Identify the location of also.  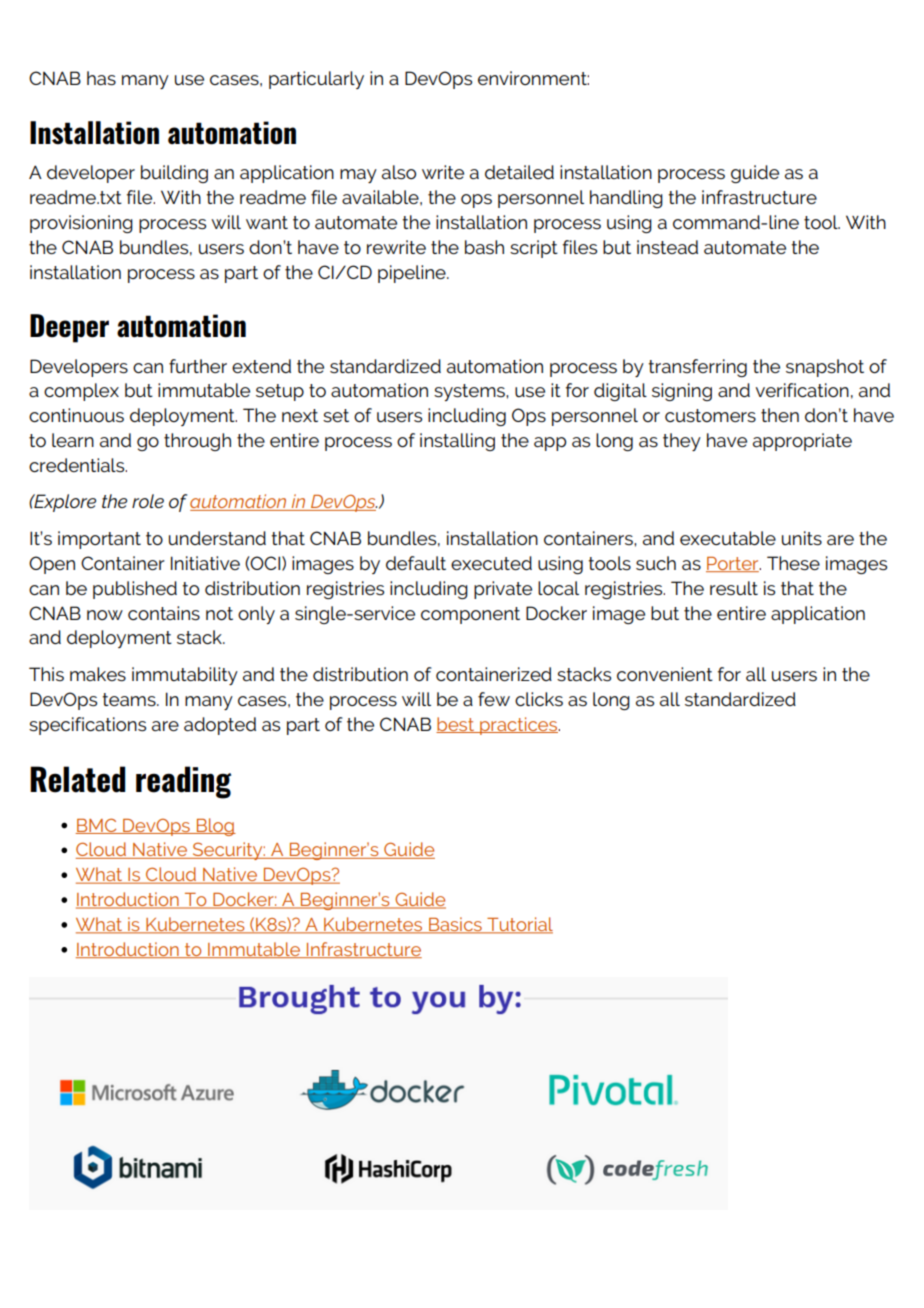
(399, 172).
